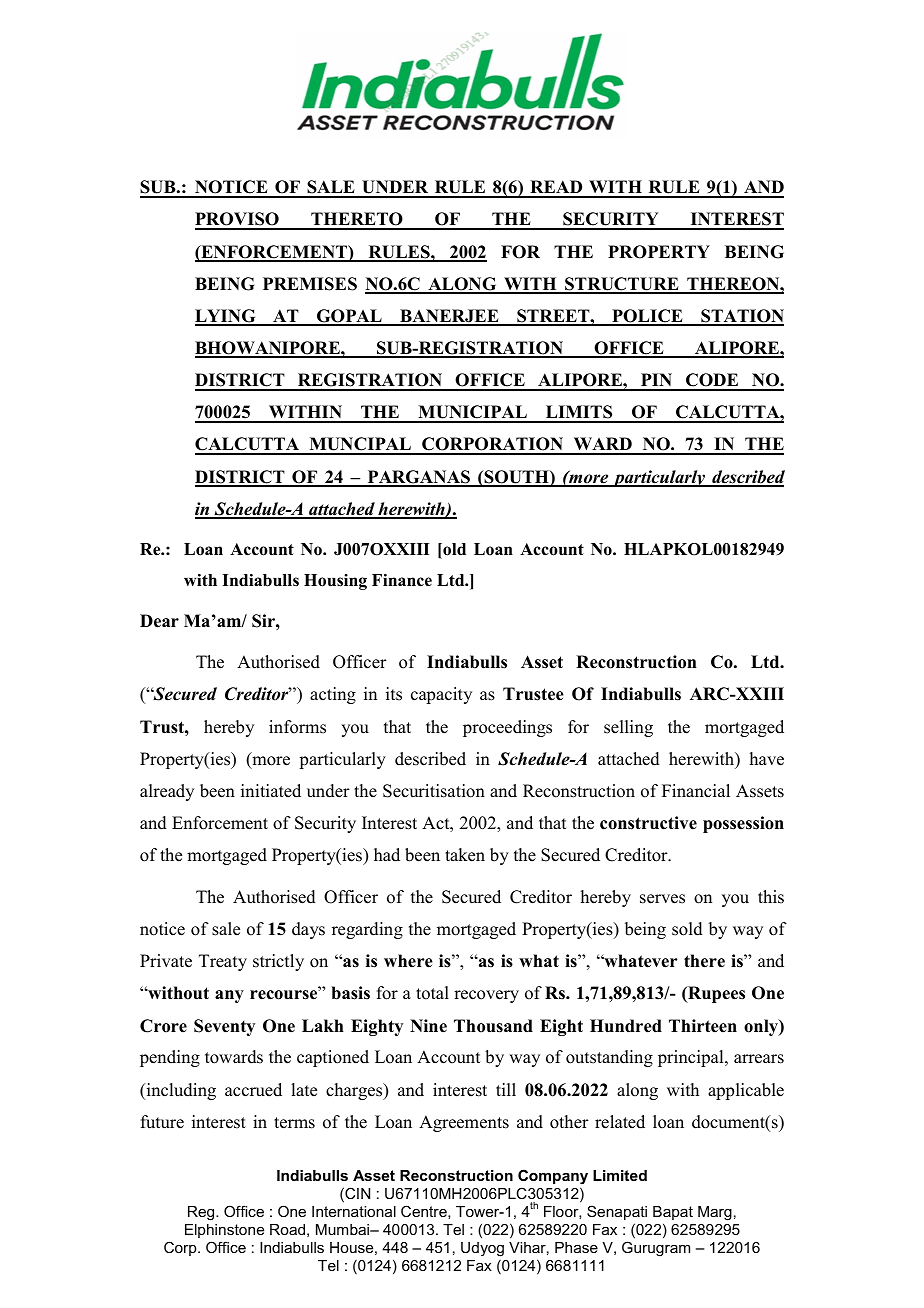  I want to click on Housing, so click(335, 582).
